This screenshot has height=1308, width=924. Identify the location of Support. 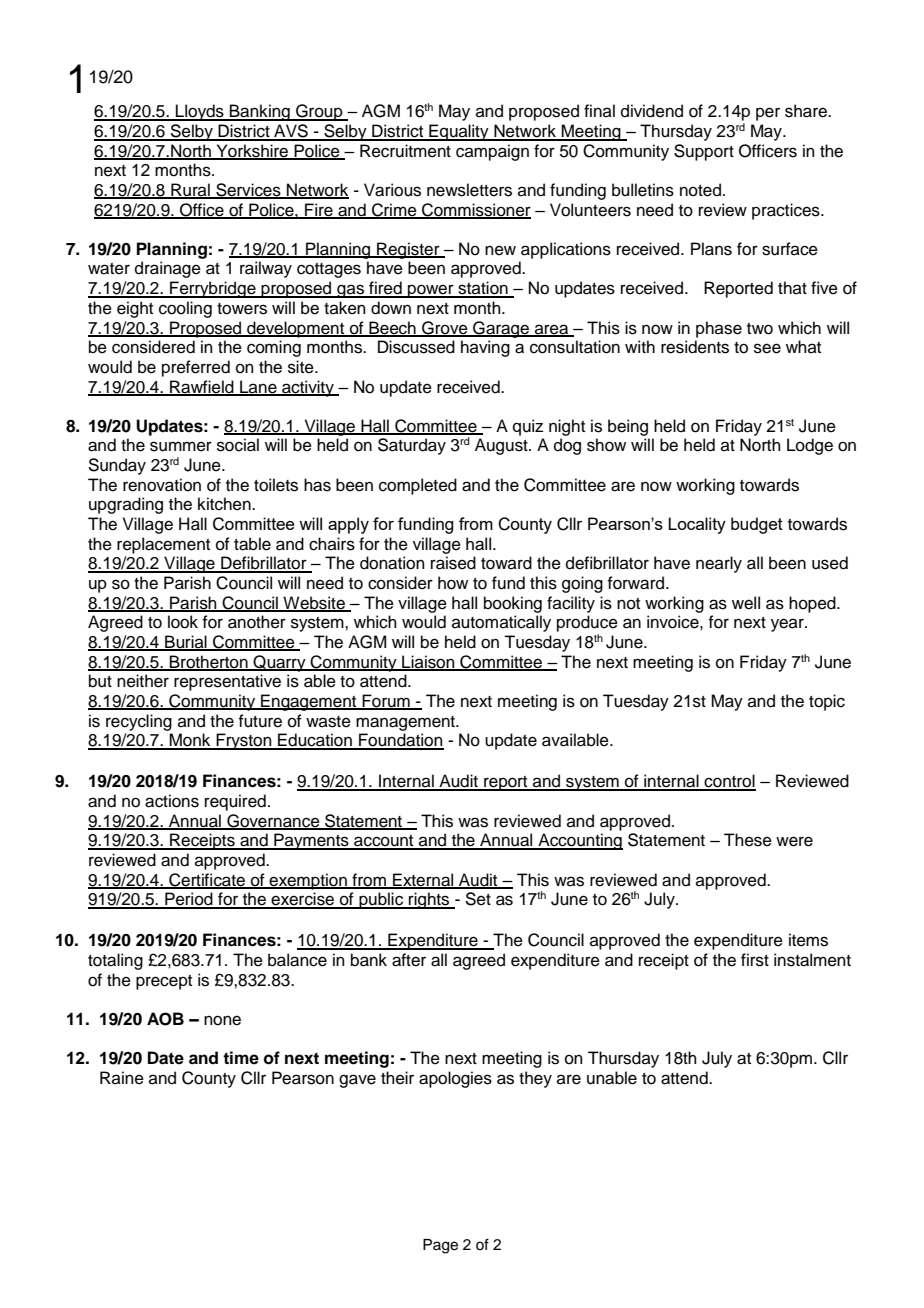
(704, 152).
